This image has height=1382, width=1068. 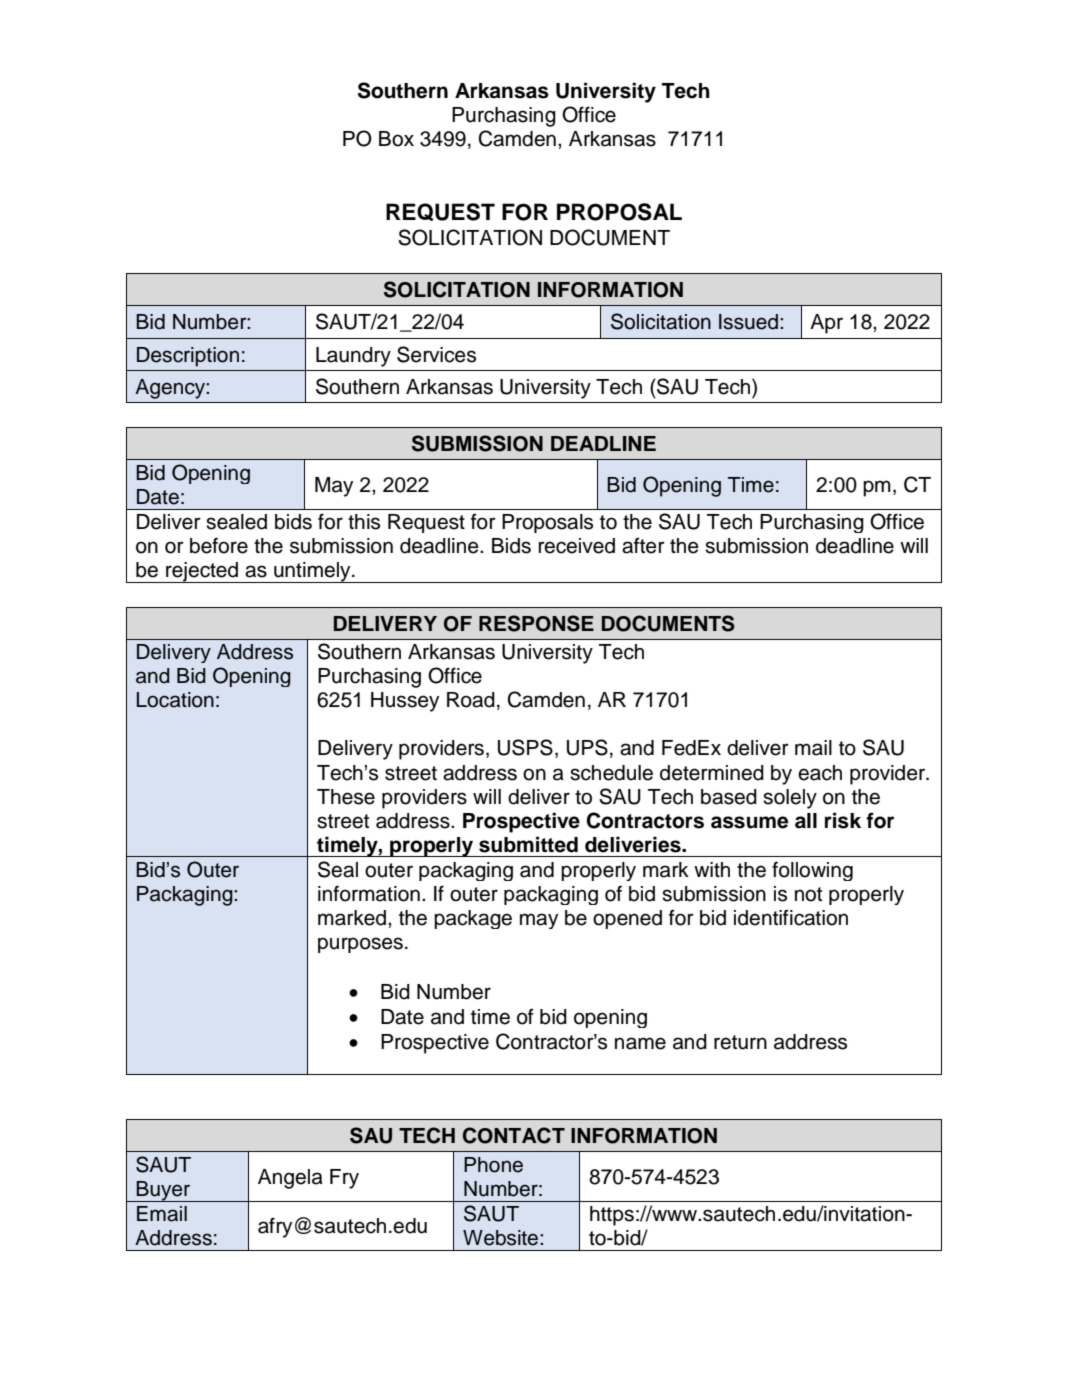 I want to click on Box, so click(x=396, y=139).
